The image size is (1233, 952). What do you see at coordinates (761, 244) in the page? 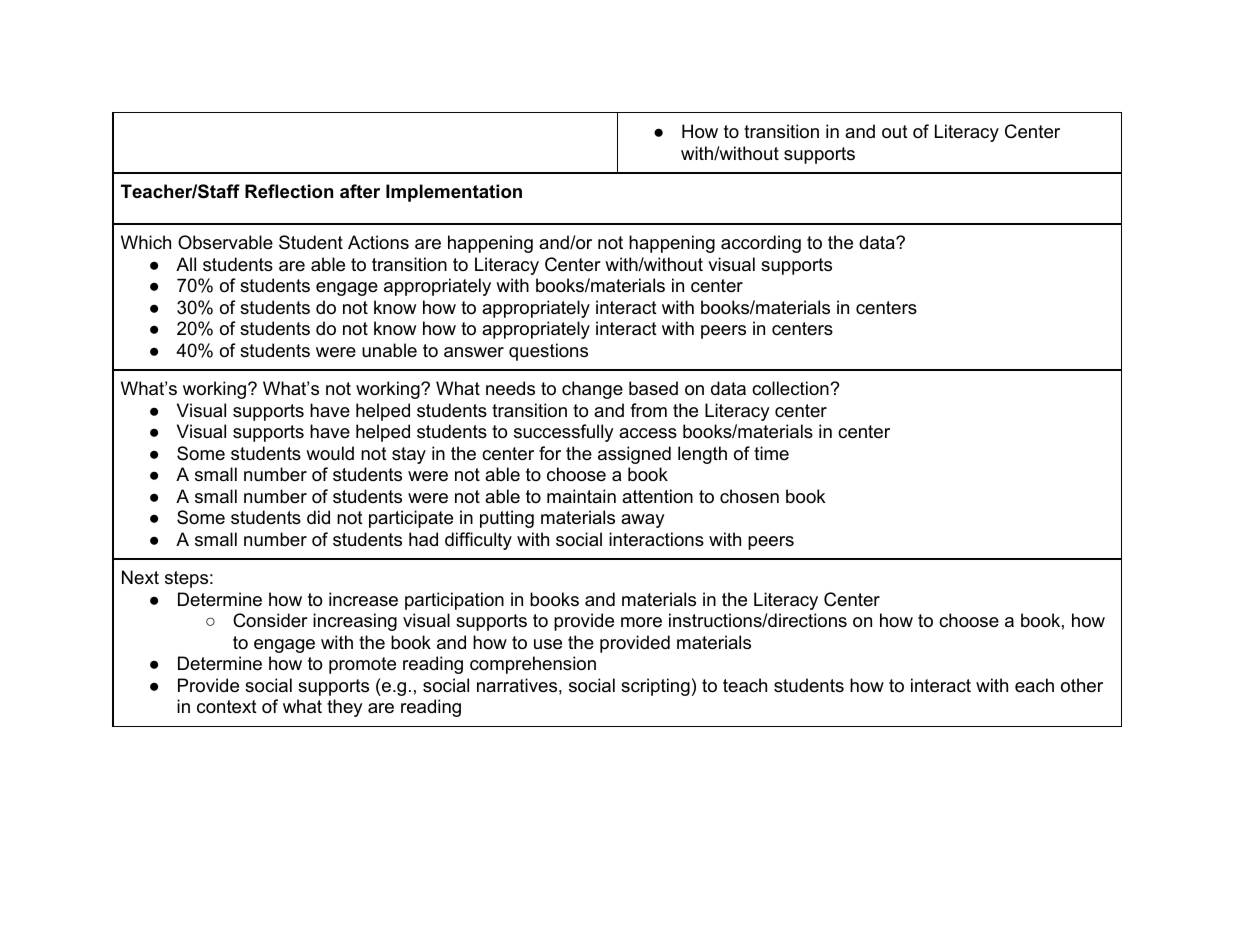
I see `according` at bounding box center [761, 244].
